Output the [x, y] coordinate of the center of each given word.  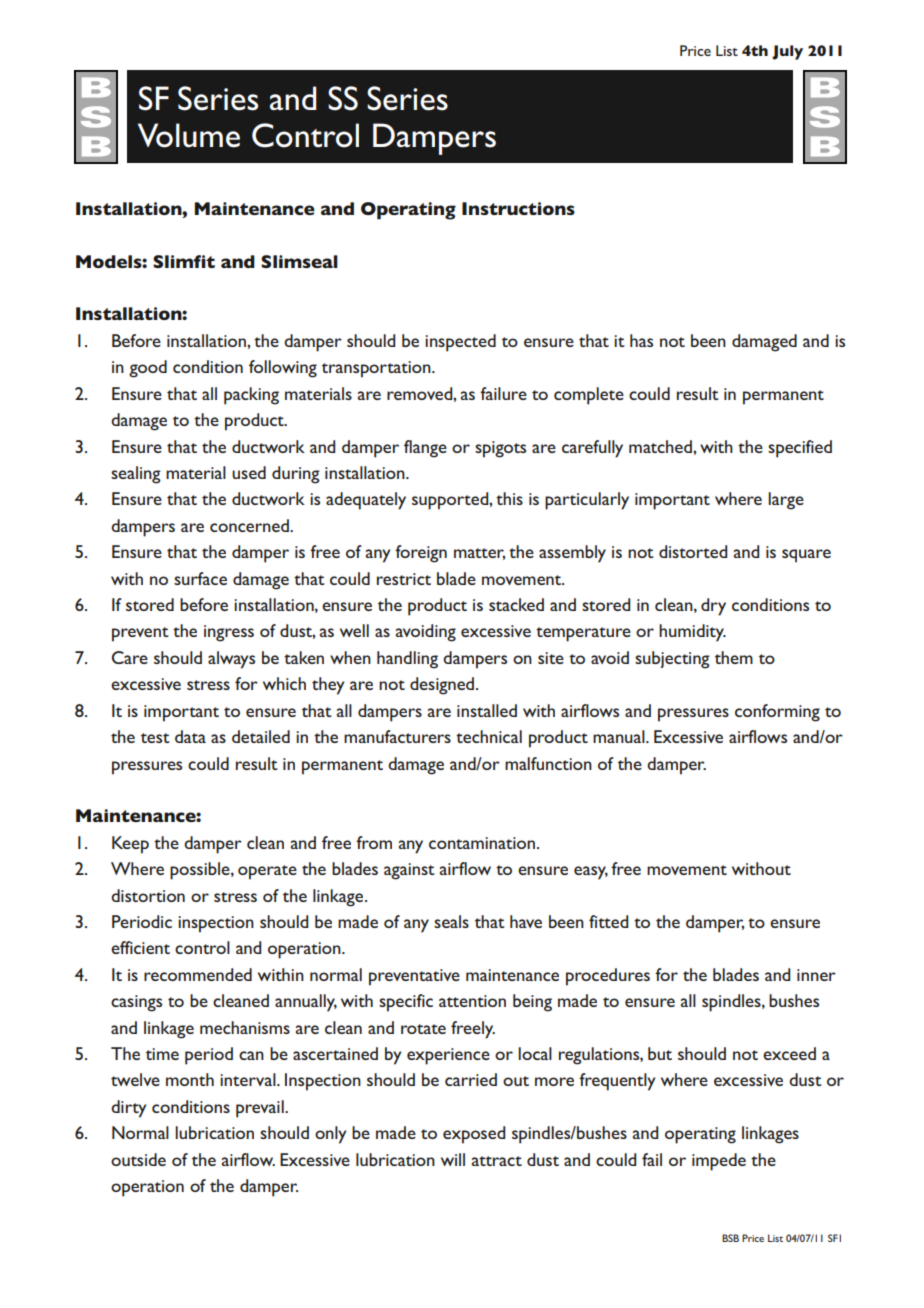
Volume [189, 135]
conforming [777, 713]
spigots [500, 449]
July [787, 52]
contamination [482, 843]
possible [201, 871]
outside [138, 1159]
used [249, 472]
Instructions [518, 208]
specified [800, 449]
